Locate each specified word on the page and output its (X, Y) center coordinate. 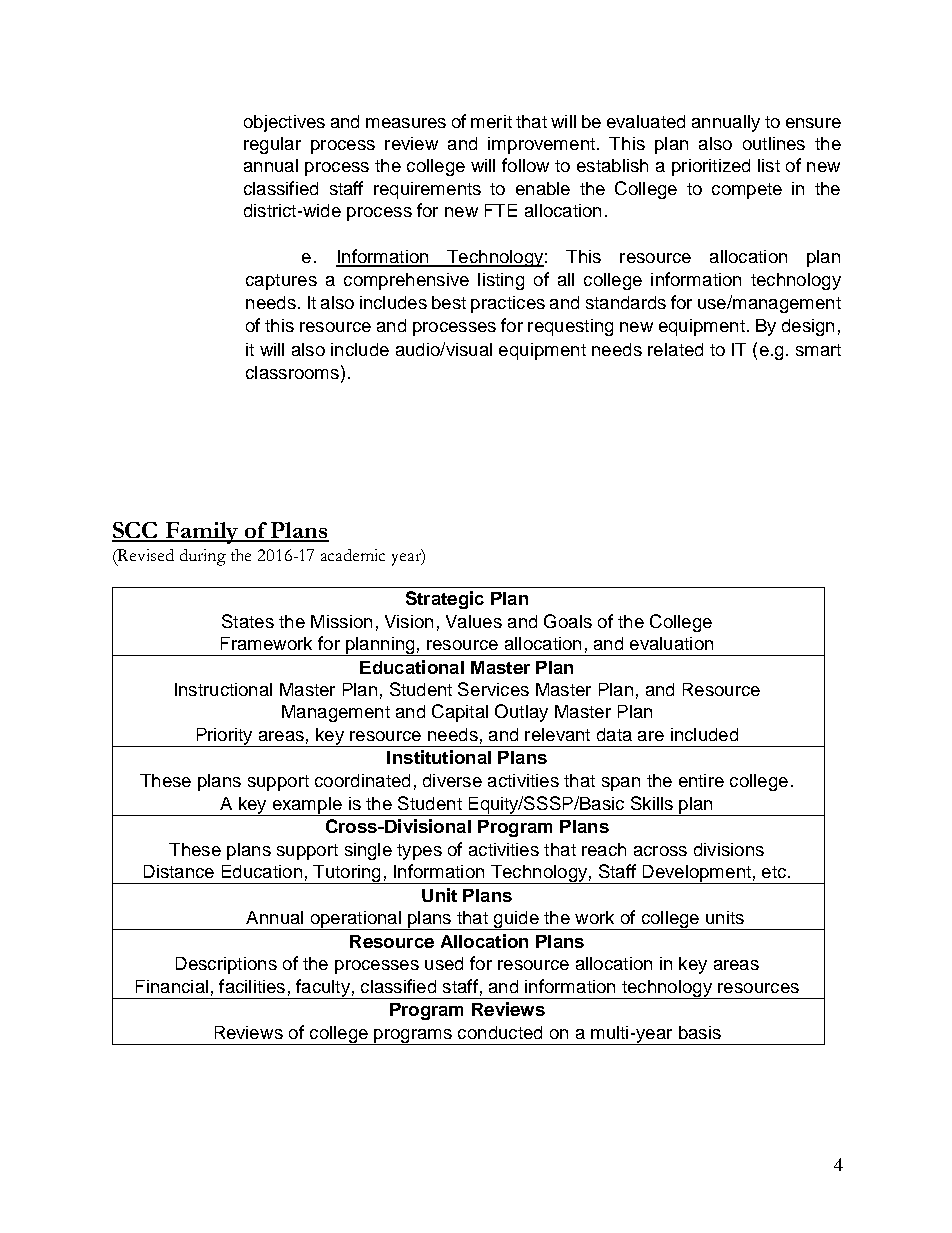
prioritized (711, 167)
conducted (500, 1032)
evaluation (671, 643)
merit (491, 121)
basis (700, 1032)
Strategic (445, 600)
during (203, 557)
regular (272, 145)
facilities (252, 986)
